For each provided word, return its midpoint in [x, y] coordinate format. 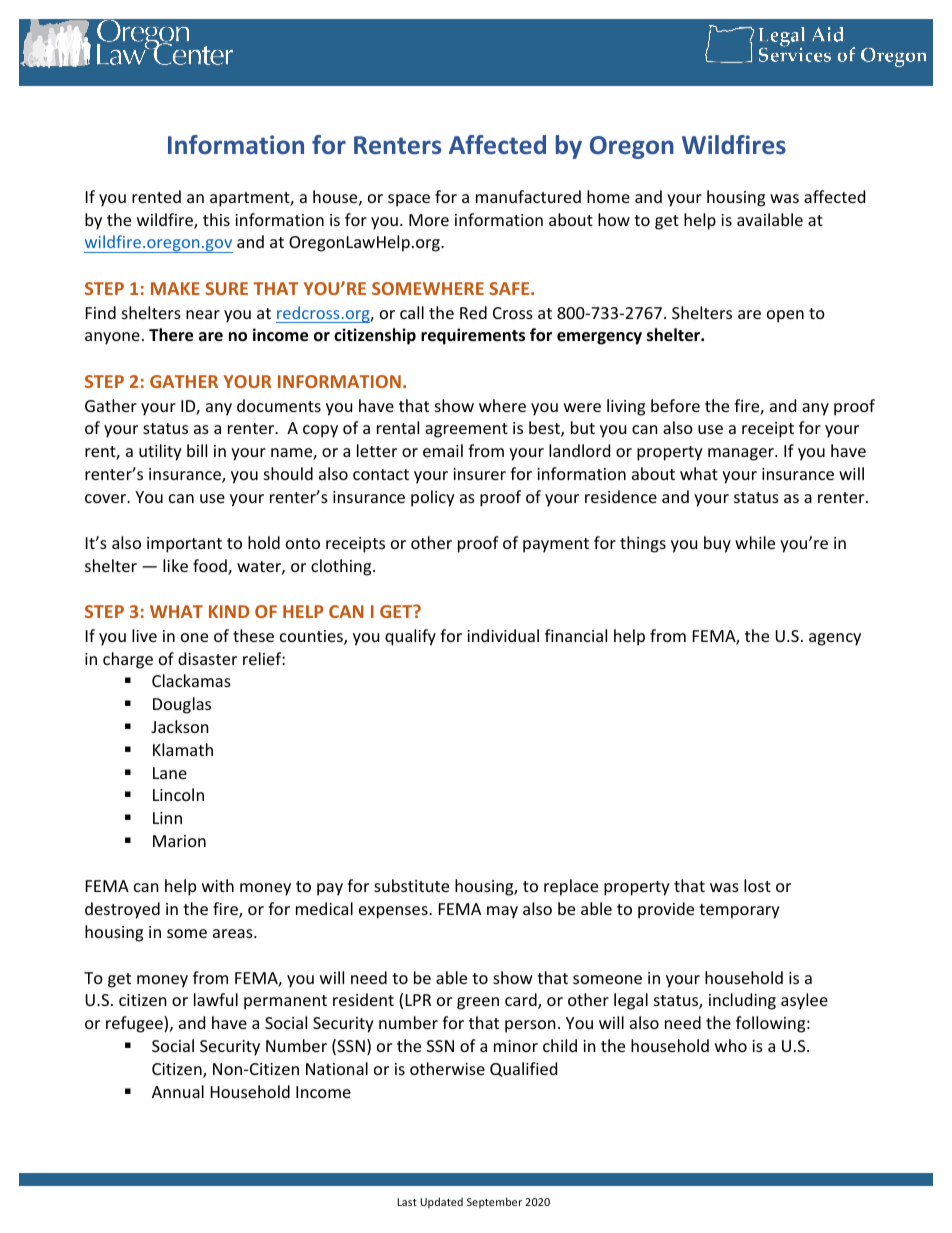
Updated [441, 1202]
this [216, 219]
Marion [179, 841]
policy [433, 498]
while [755, 542]
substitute [411, 885]
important [184, 545]
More [429, 220]
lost [757, 885]
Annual [178, 1091]
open [785, 316]
